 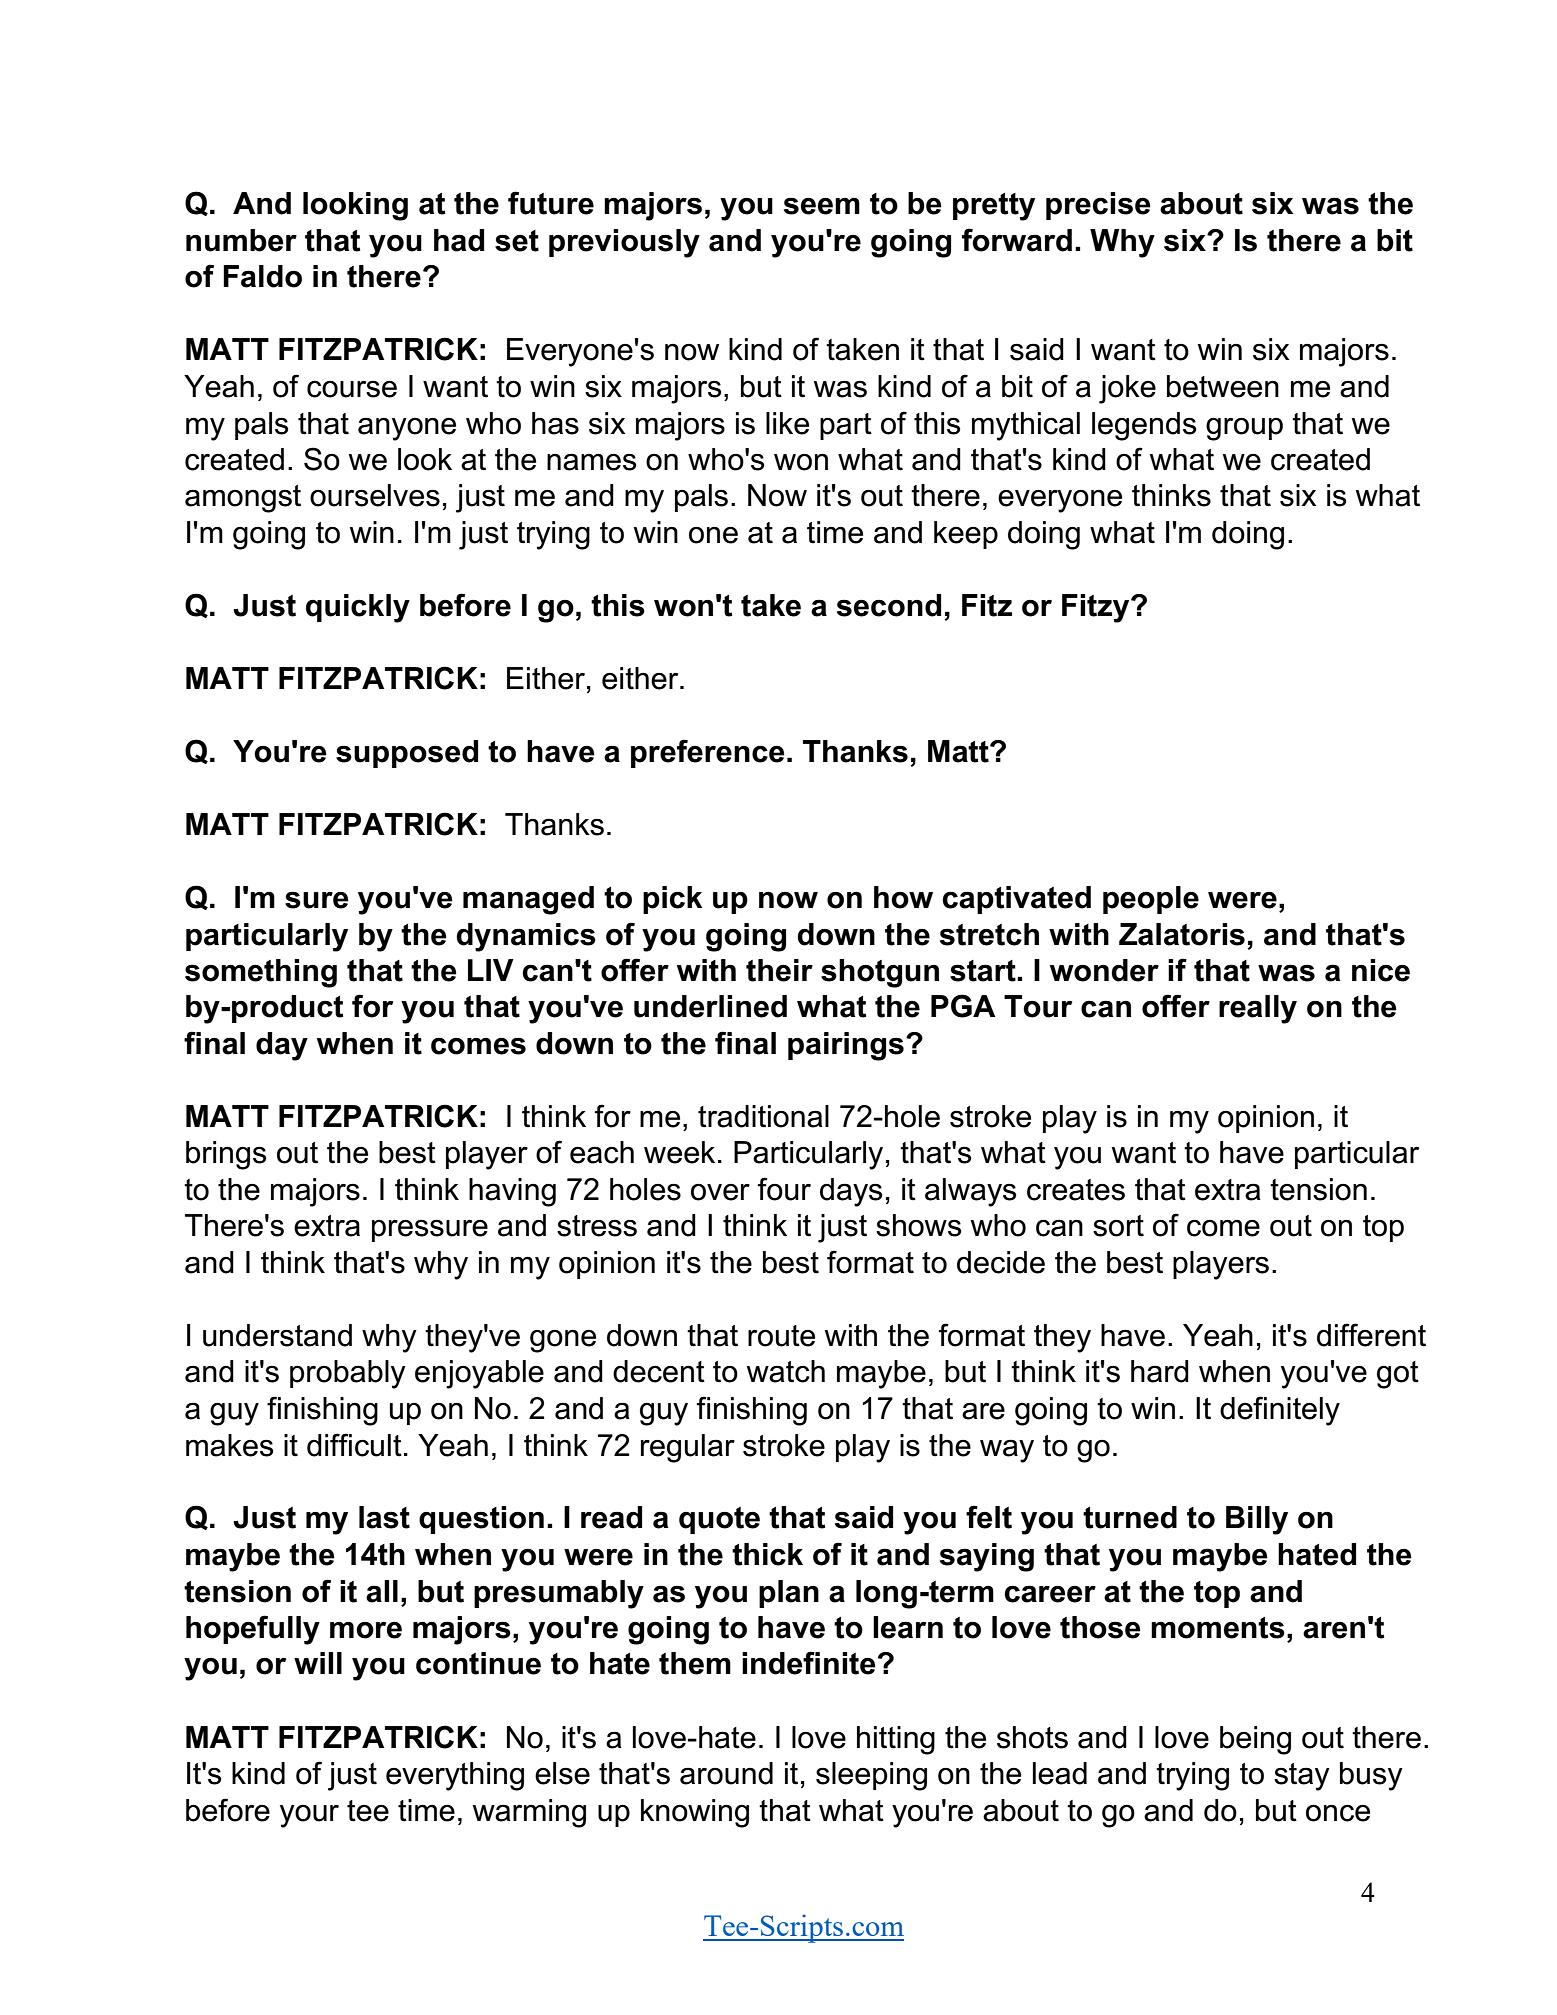 What do you see at coordinates (1118, 1226) in the screenshot?
I see `sort` at bounding box center [1118, 1226].
